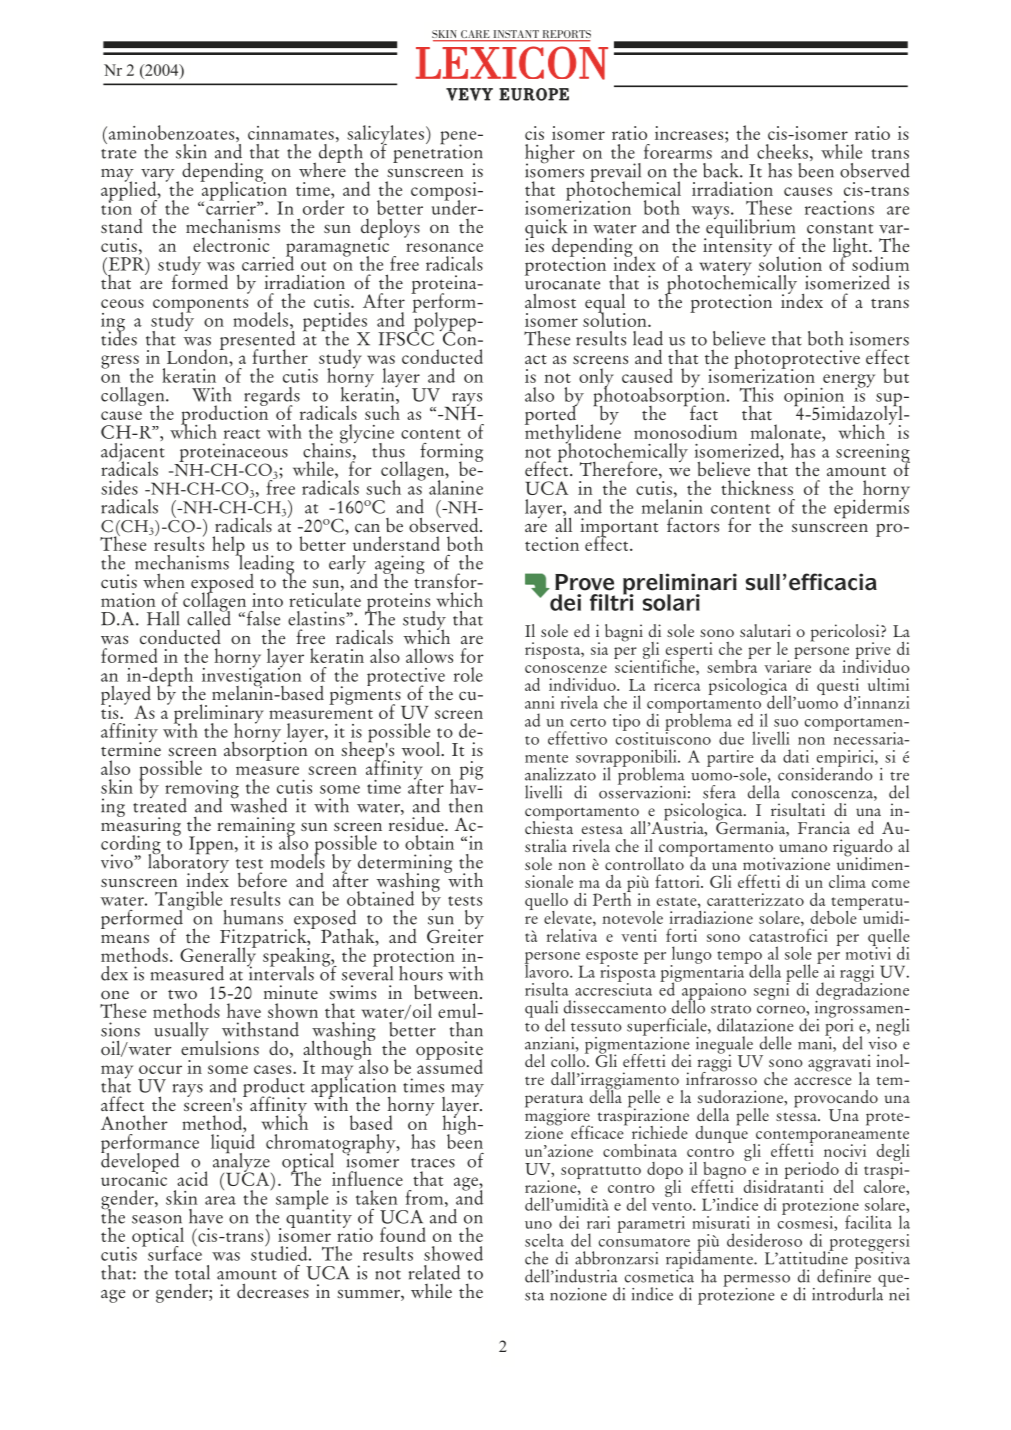 Image resolution: width=1011 pixels, height=1430 pixels. I want to click on nei, so click(899, 1294).
